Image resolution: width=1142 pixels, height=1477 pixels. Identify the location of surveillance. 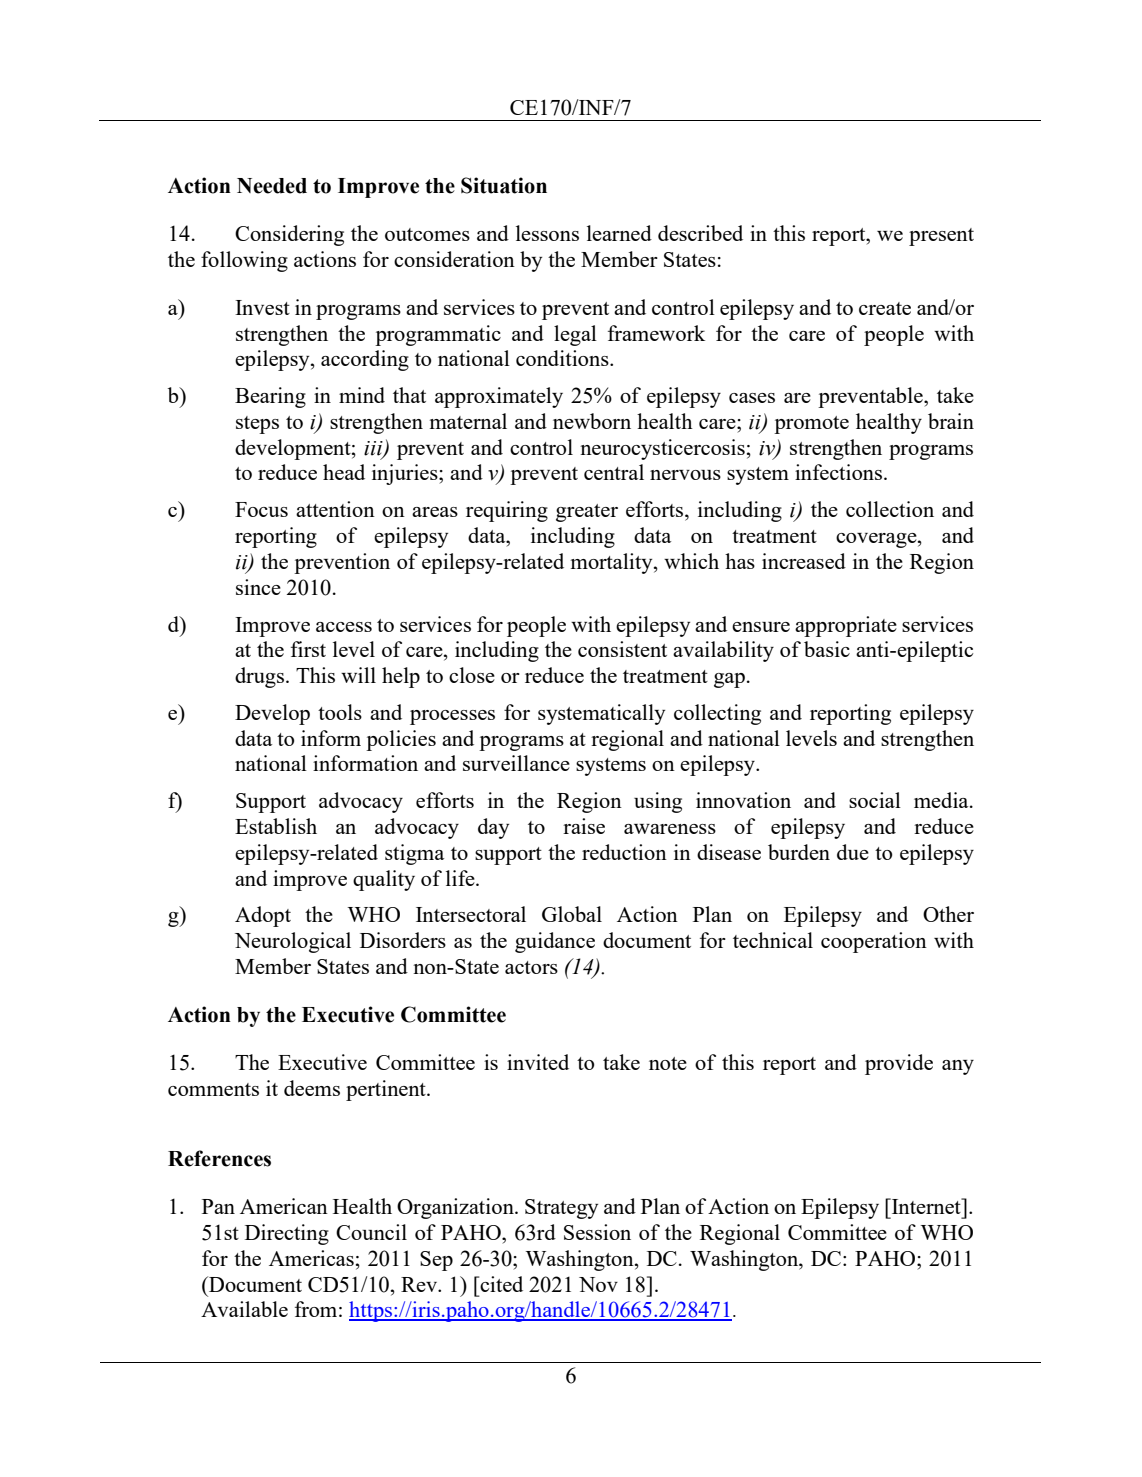
(516, 763).
